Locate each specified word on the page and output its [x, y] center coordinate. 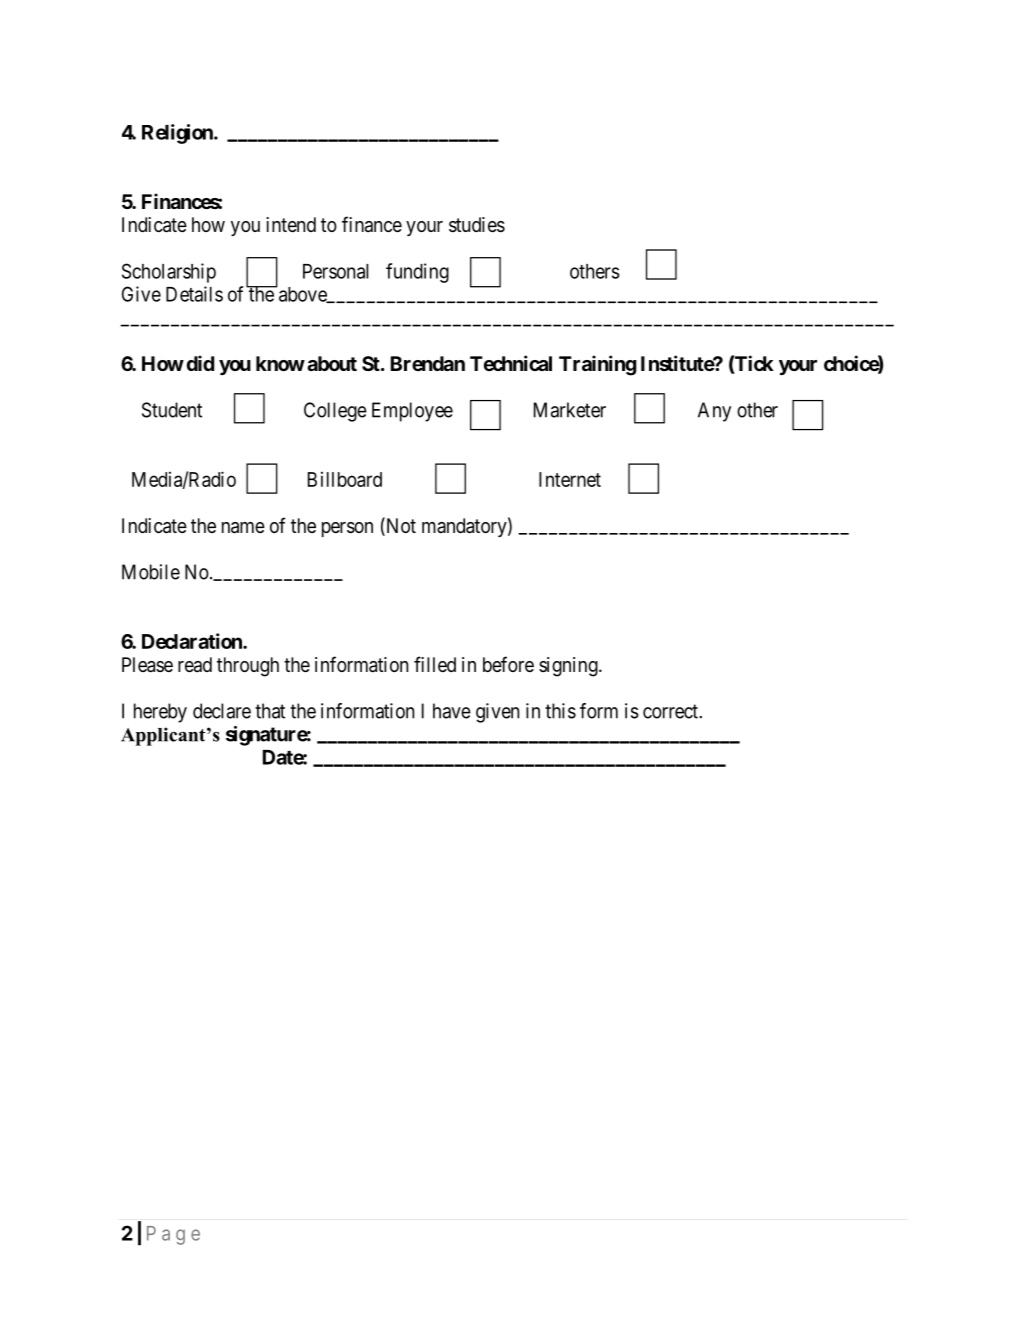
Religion [178, 134]
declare [222, 711]
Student [172, 410]
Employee [412, 412]
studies [477, 225]
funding [417, 273]
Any [714, 412]
